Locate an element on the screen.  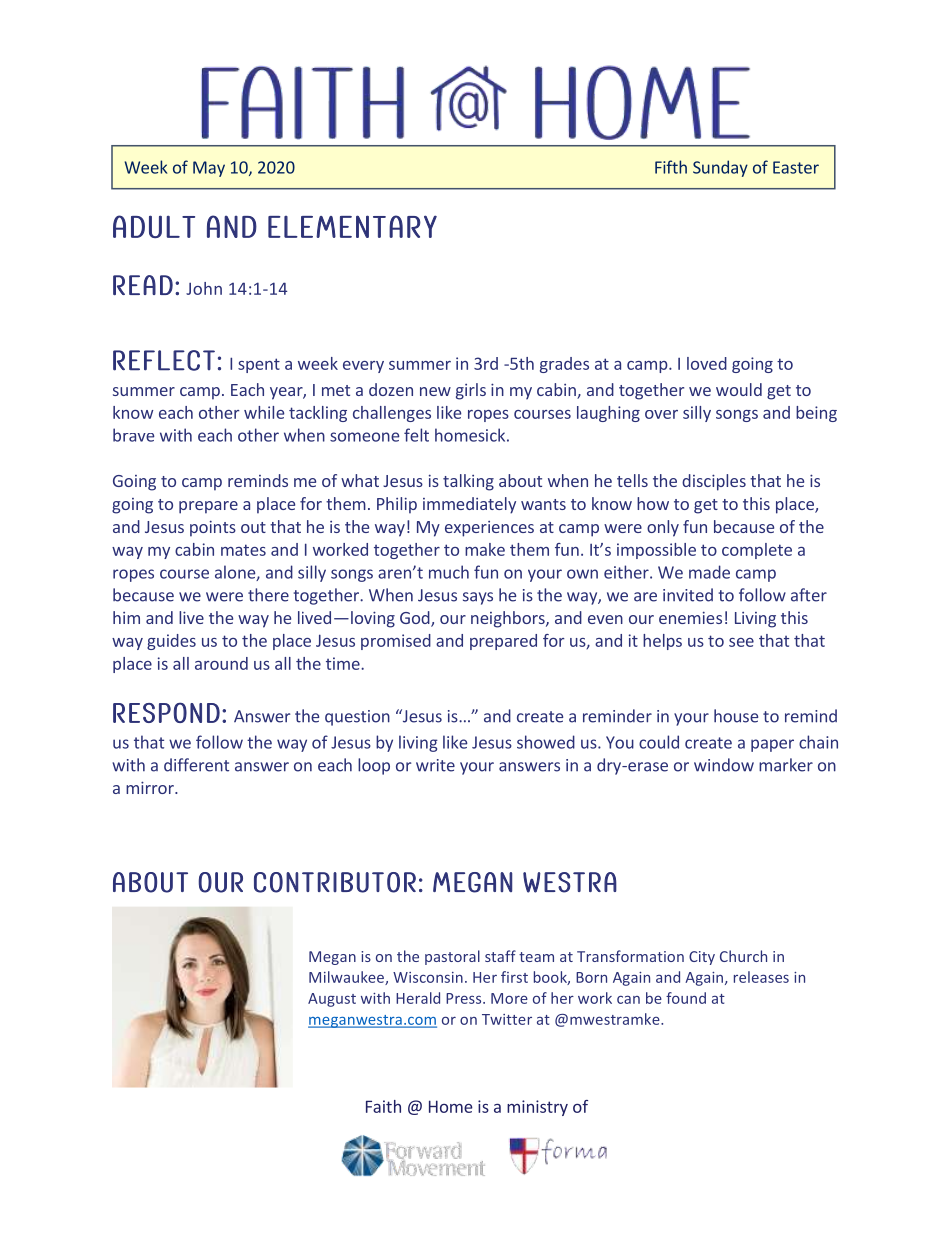
Sunday is located at coordinates (720, 168).
